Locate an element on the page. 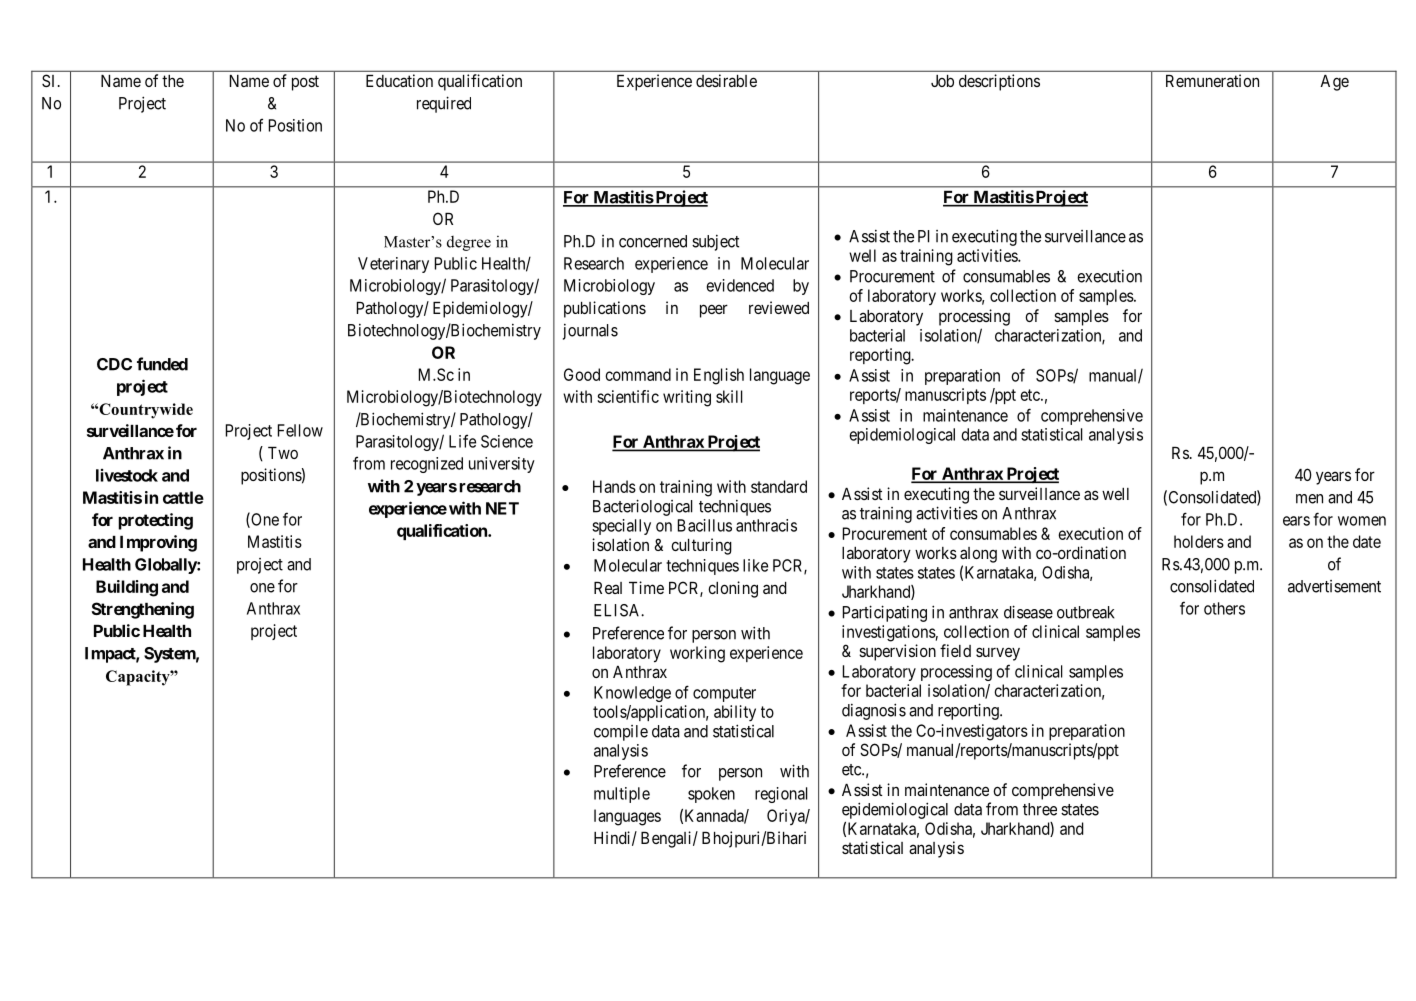  peer is located at coordinates (714, 311).
